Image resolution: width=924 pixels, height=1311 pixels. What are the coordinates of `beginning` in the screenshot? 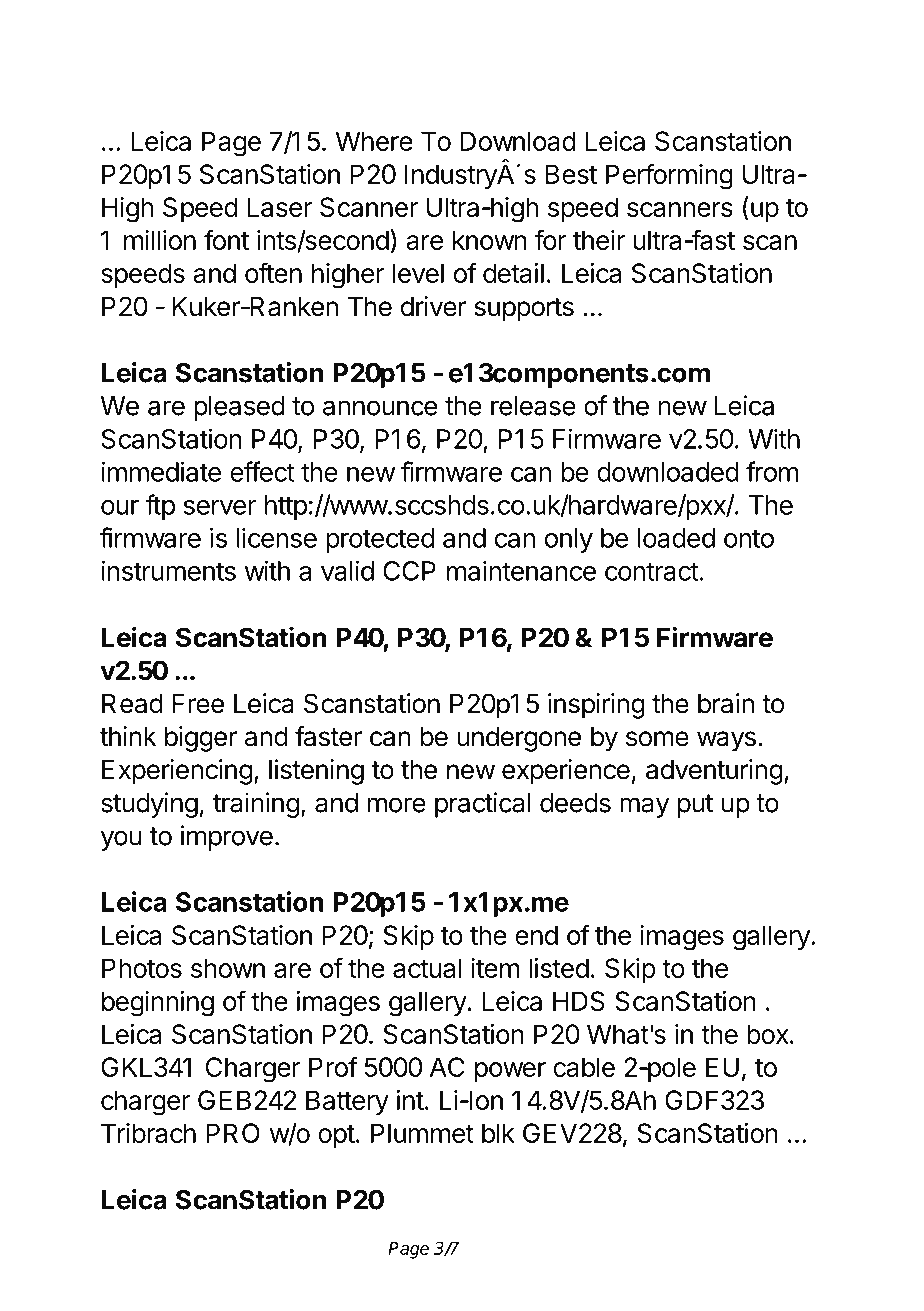 It's located at (158, 1004).
